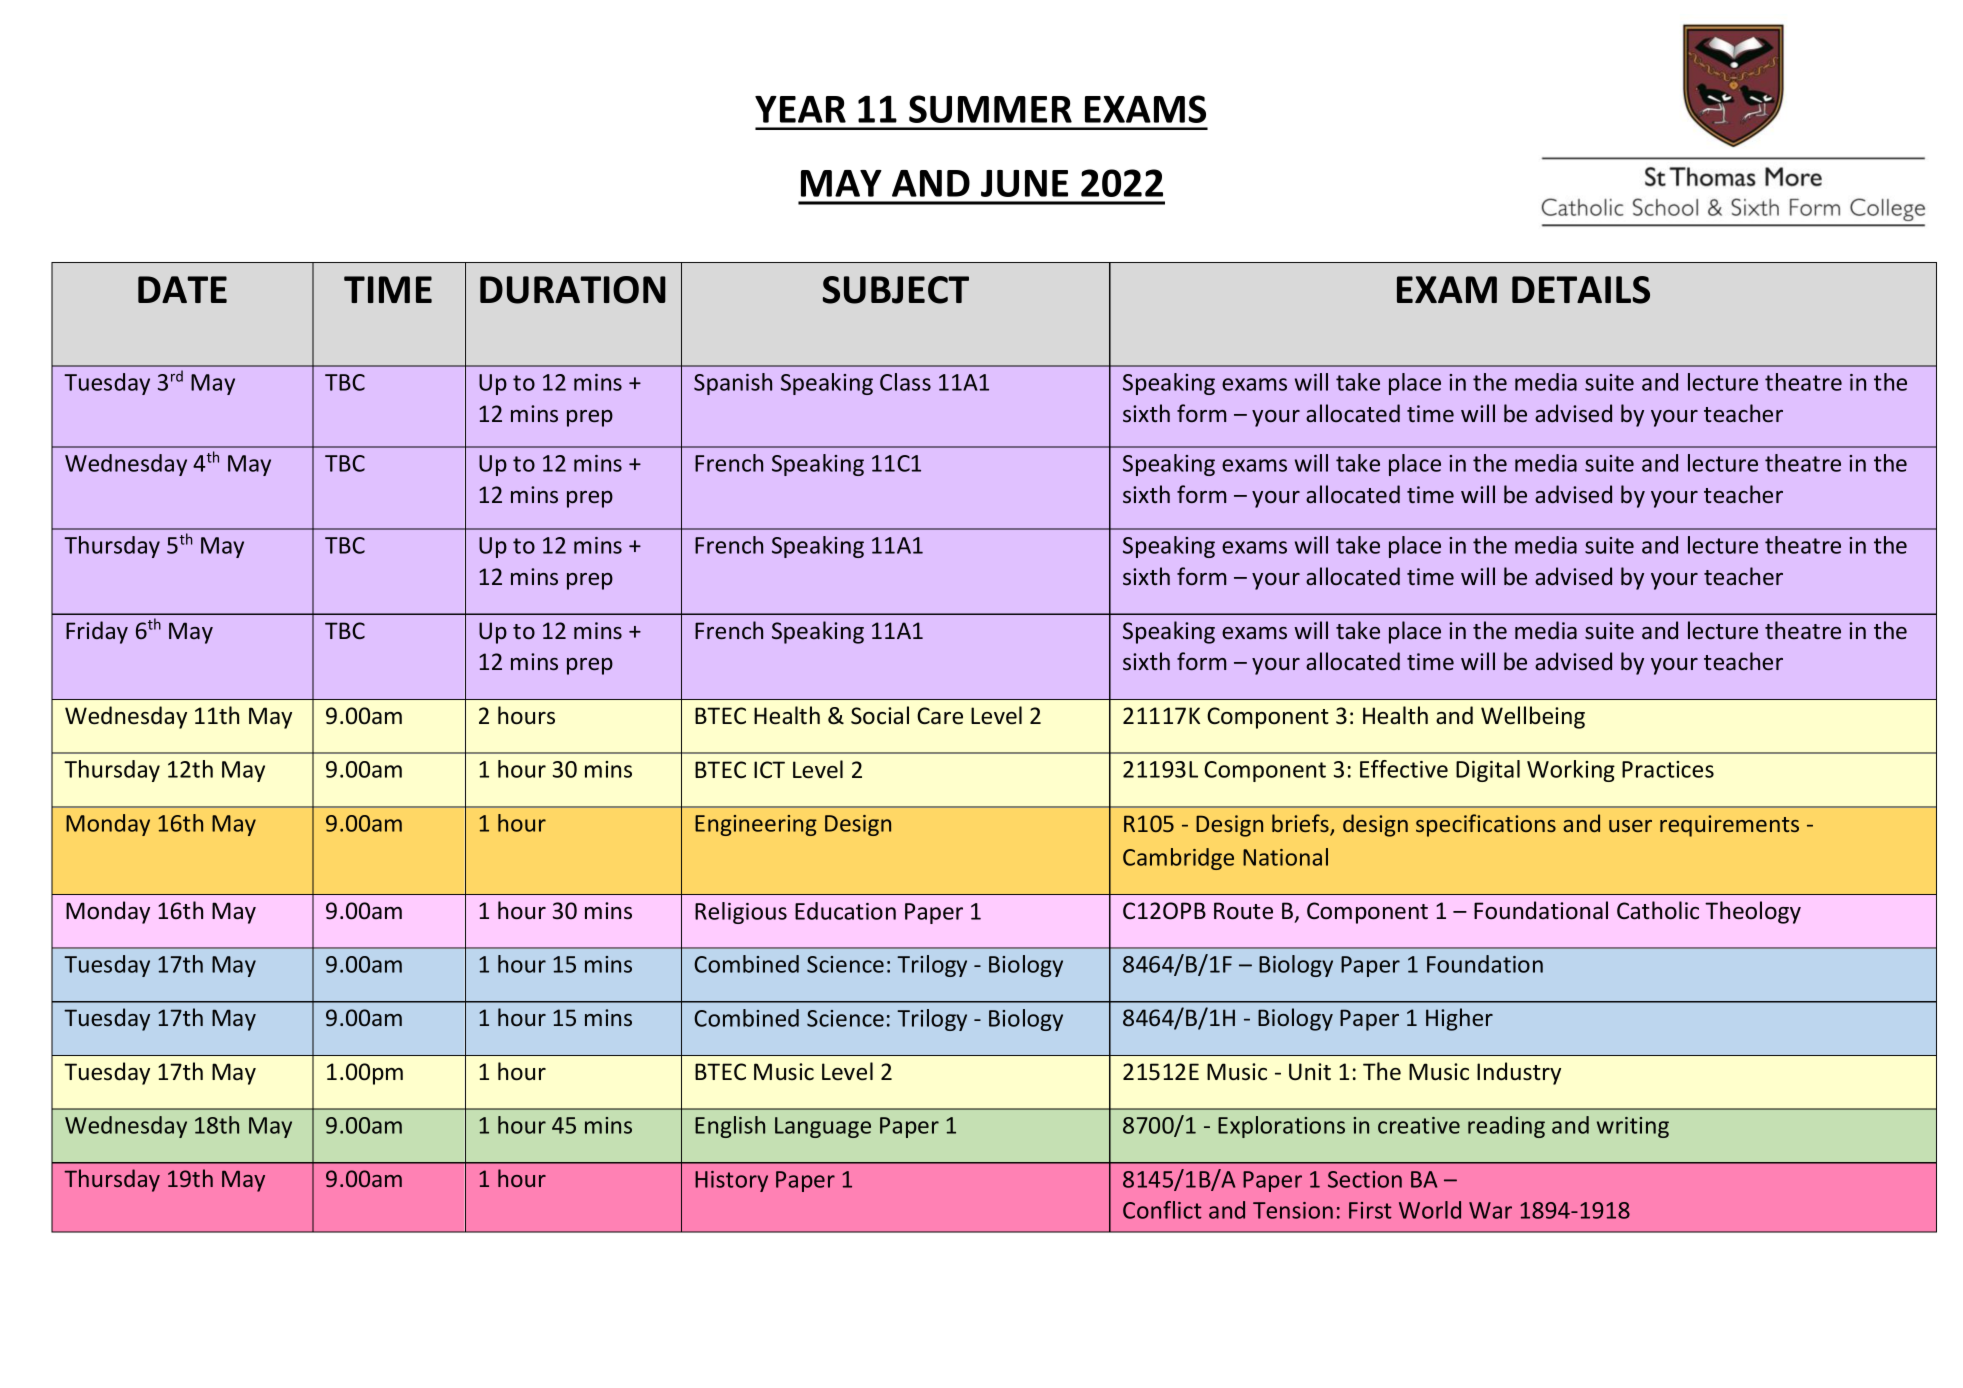 Image resolution: width=1963 pixels, height=1388 pixels. Describe the element at coordinates (97, 632) in the document. I see `Friday` at that location.
